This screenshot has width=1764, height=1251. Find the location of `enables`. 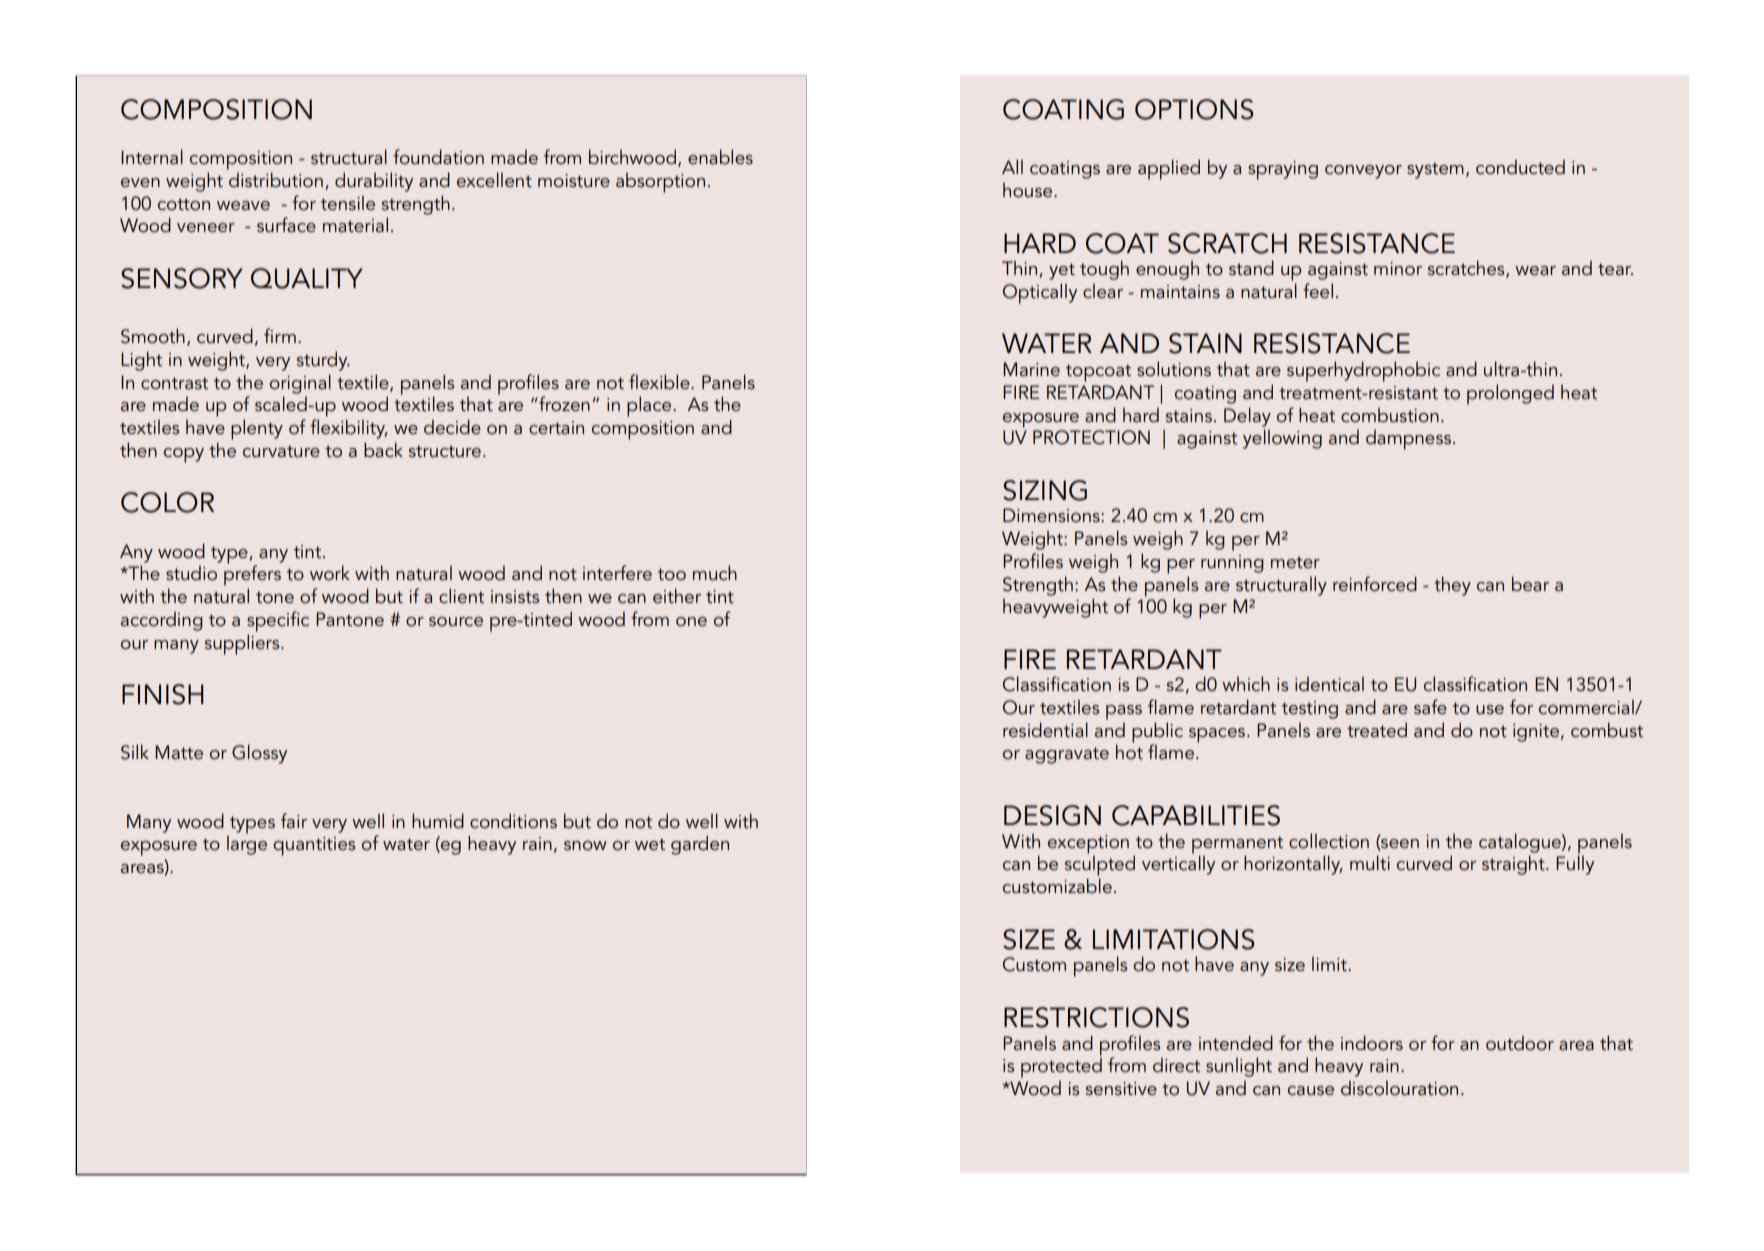

enables is located at coordinates (720, 156).
